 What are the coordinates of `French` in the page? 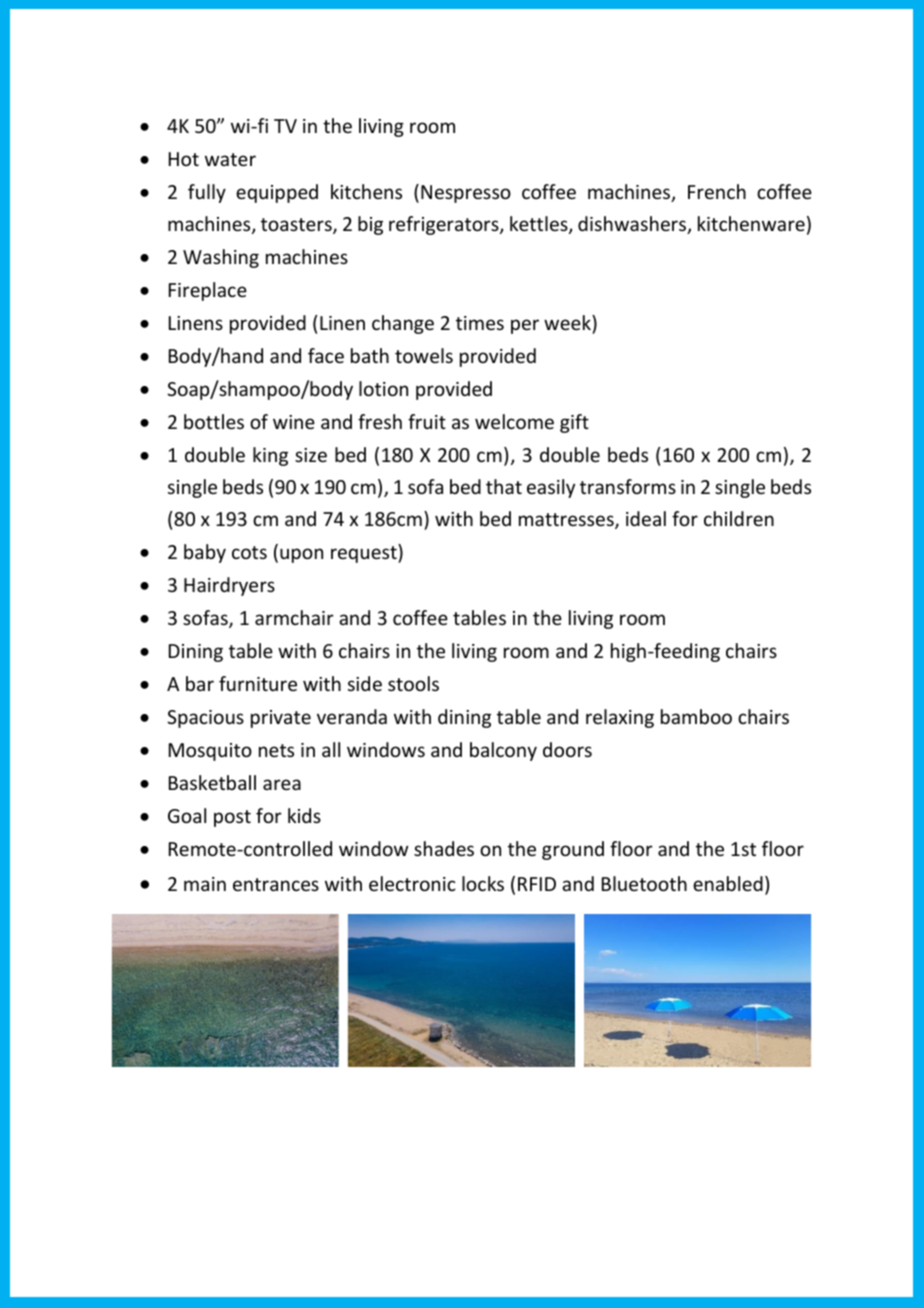 It's located at (717, 191).
